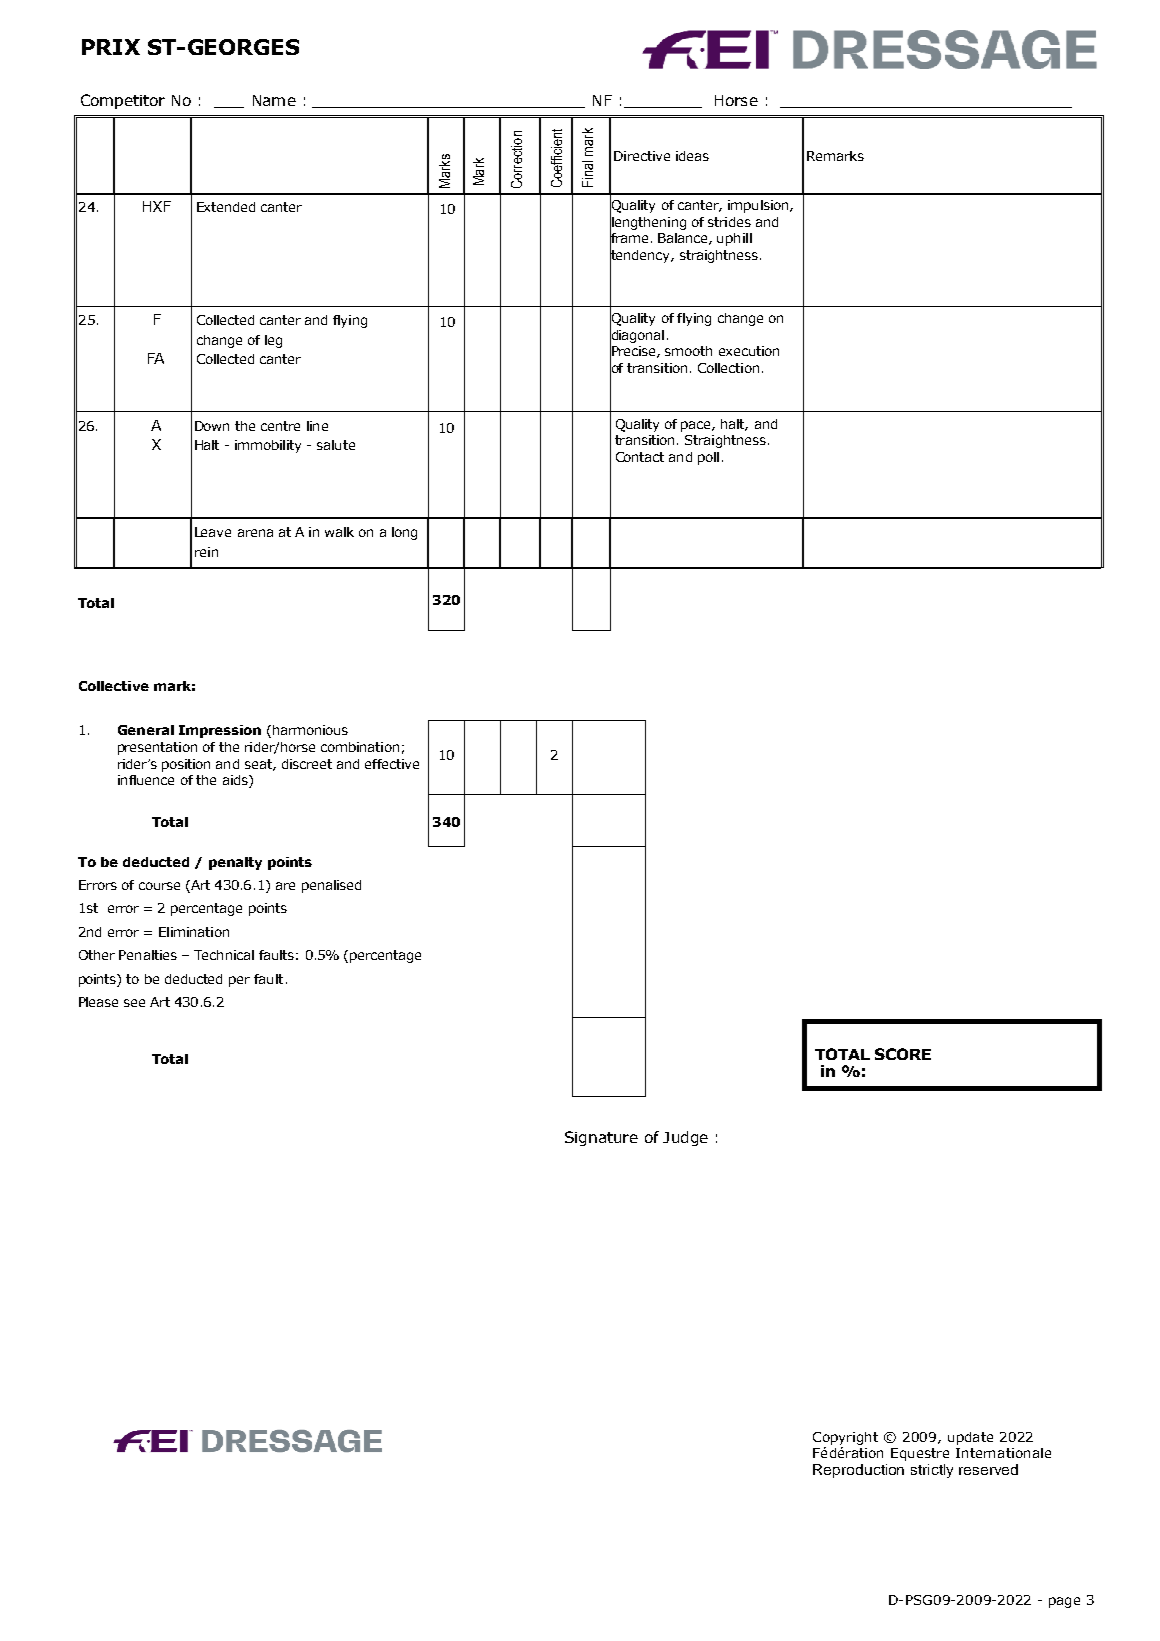 The height and width of the image is (1641, 1160). What do you see at coordinates (858, 1471) in the image?
I see `Reproduction` at bounding box center [858, 1471].
